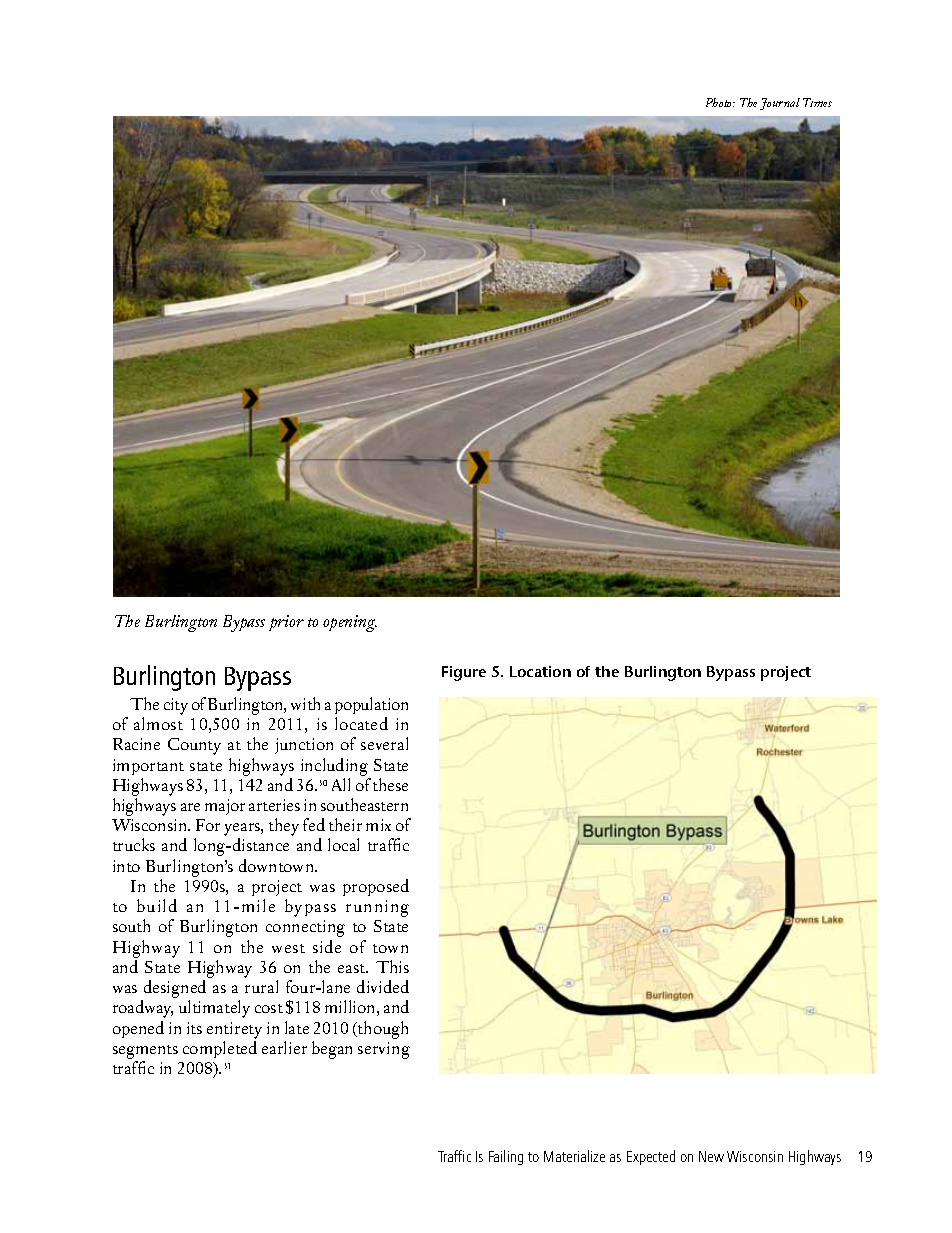  What do you see at coordinates (780, 104) in the image?
I see `Journal` at bounding box center [780, 104].
